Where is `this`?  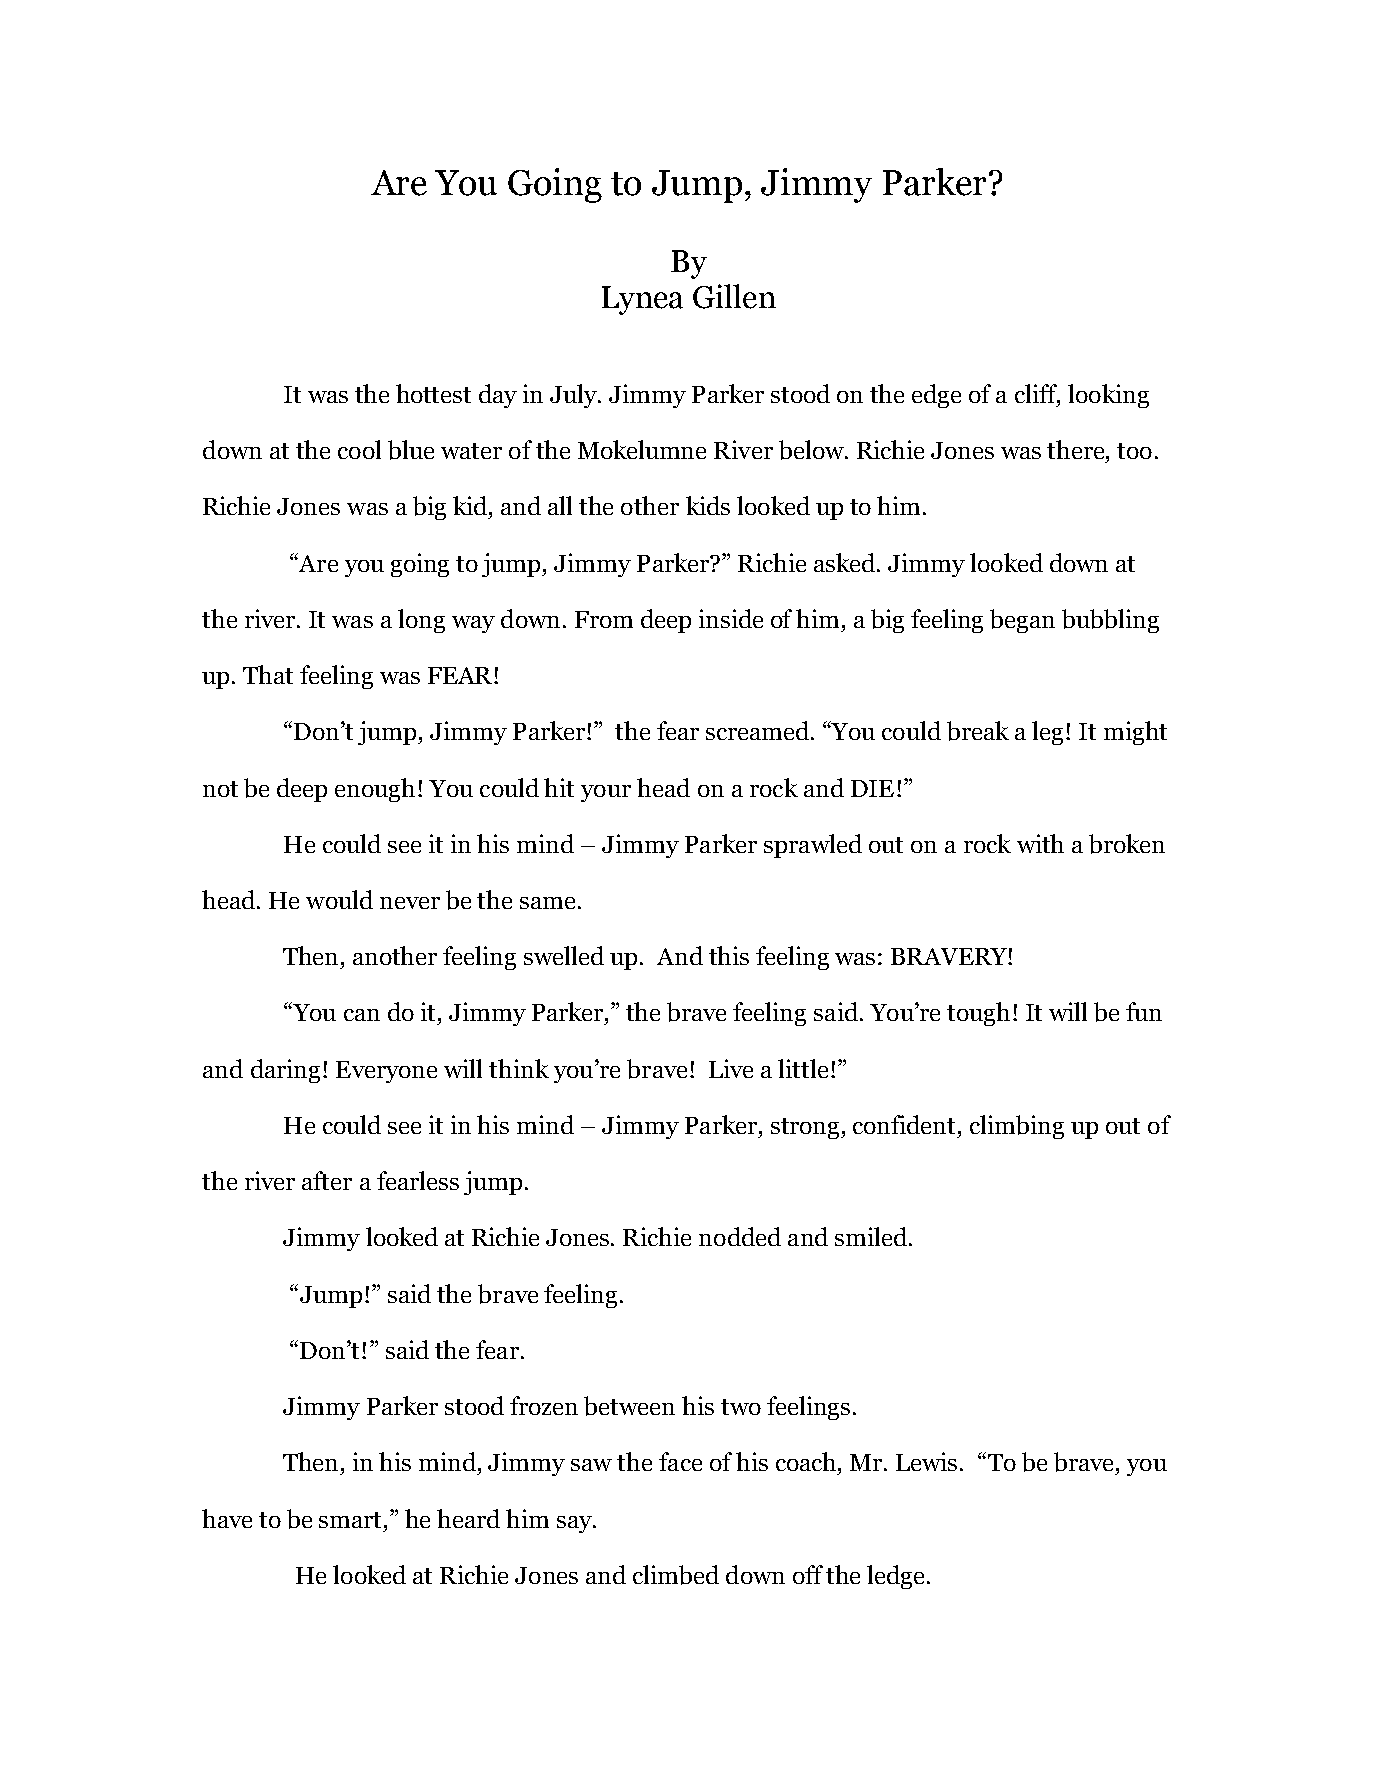 this is located at coordinates (729, 955).
